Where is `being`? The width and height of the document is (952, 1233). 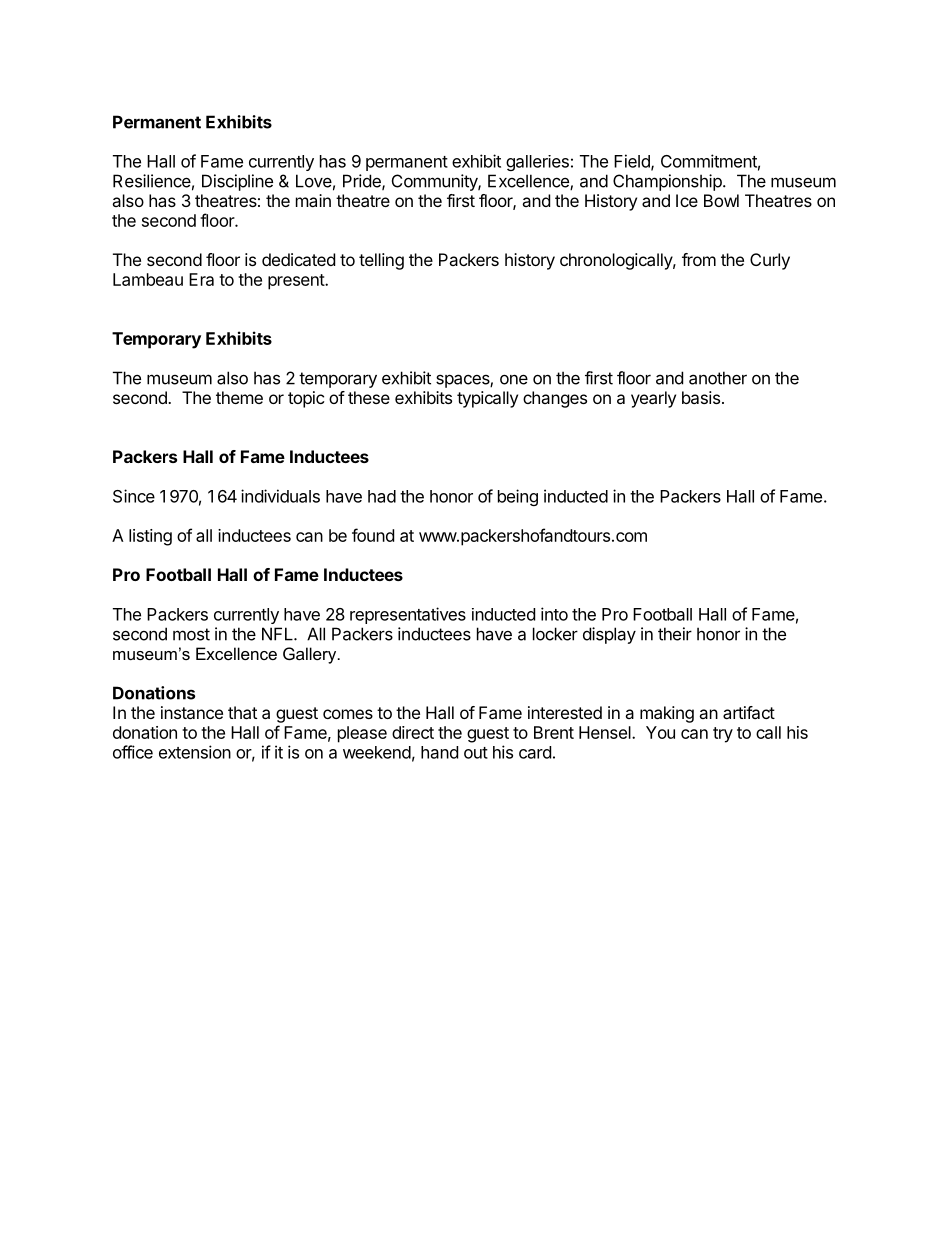 being is located at coordinates (518, 497).
